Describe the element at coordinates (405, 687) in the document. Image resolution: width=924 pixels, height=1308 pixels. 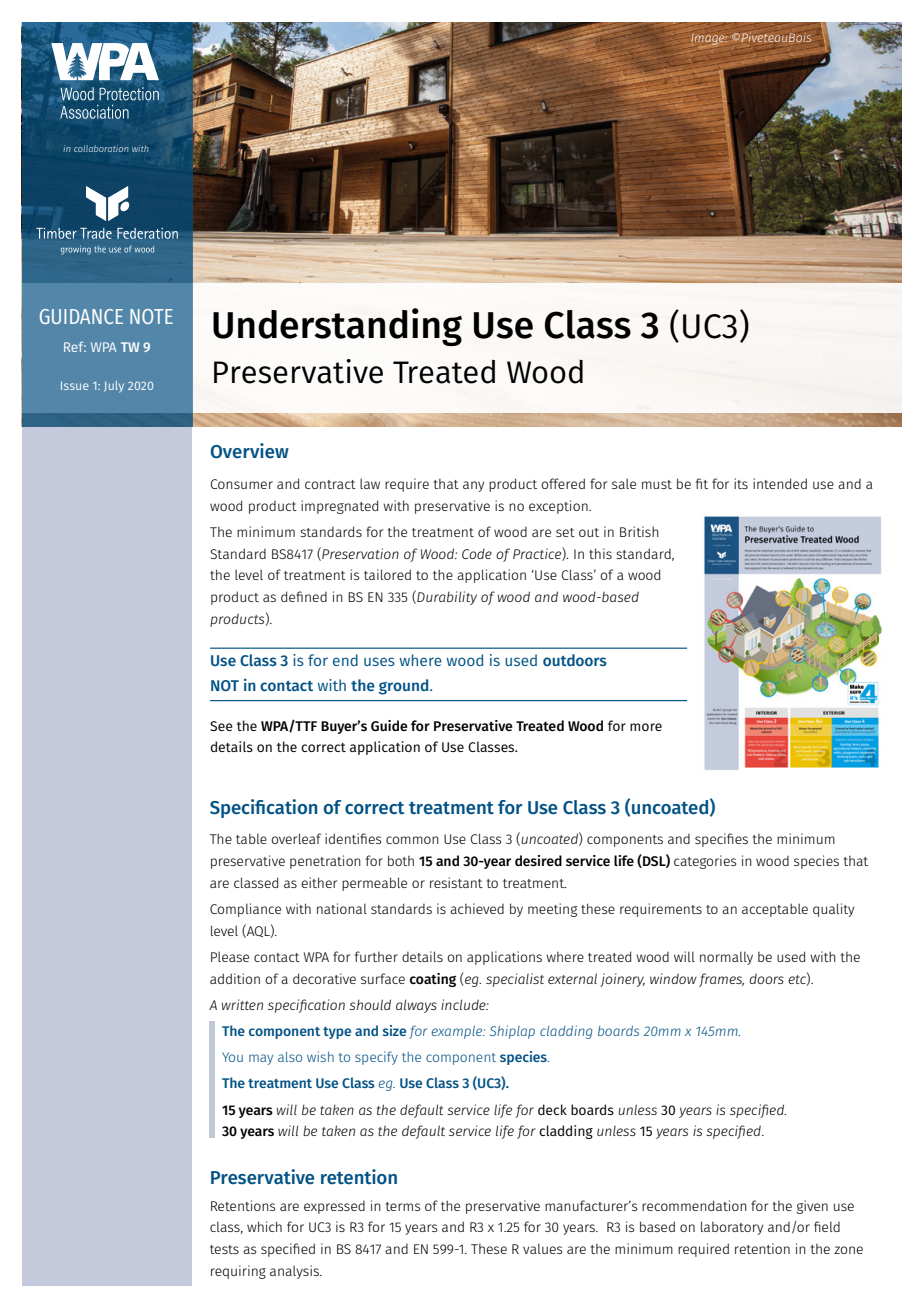
I see `ground` at that location.
